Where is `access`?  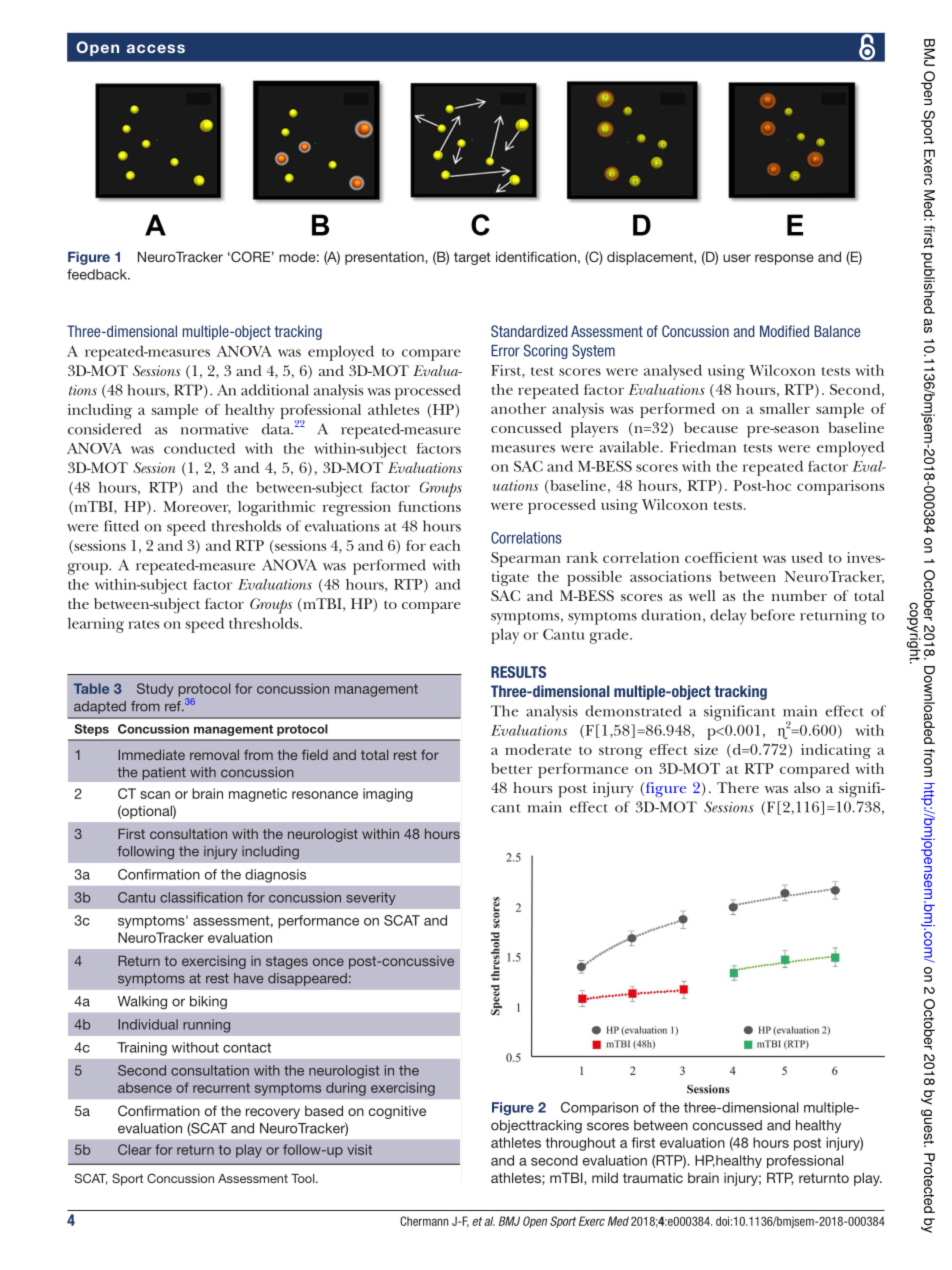
access is located at coordinates (156, 48).
